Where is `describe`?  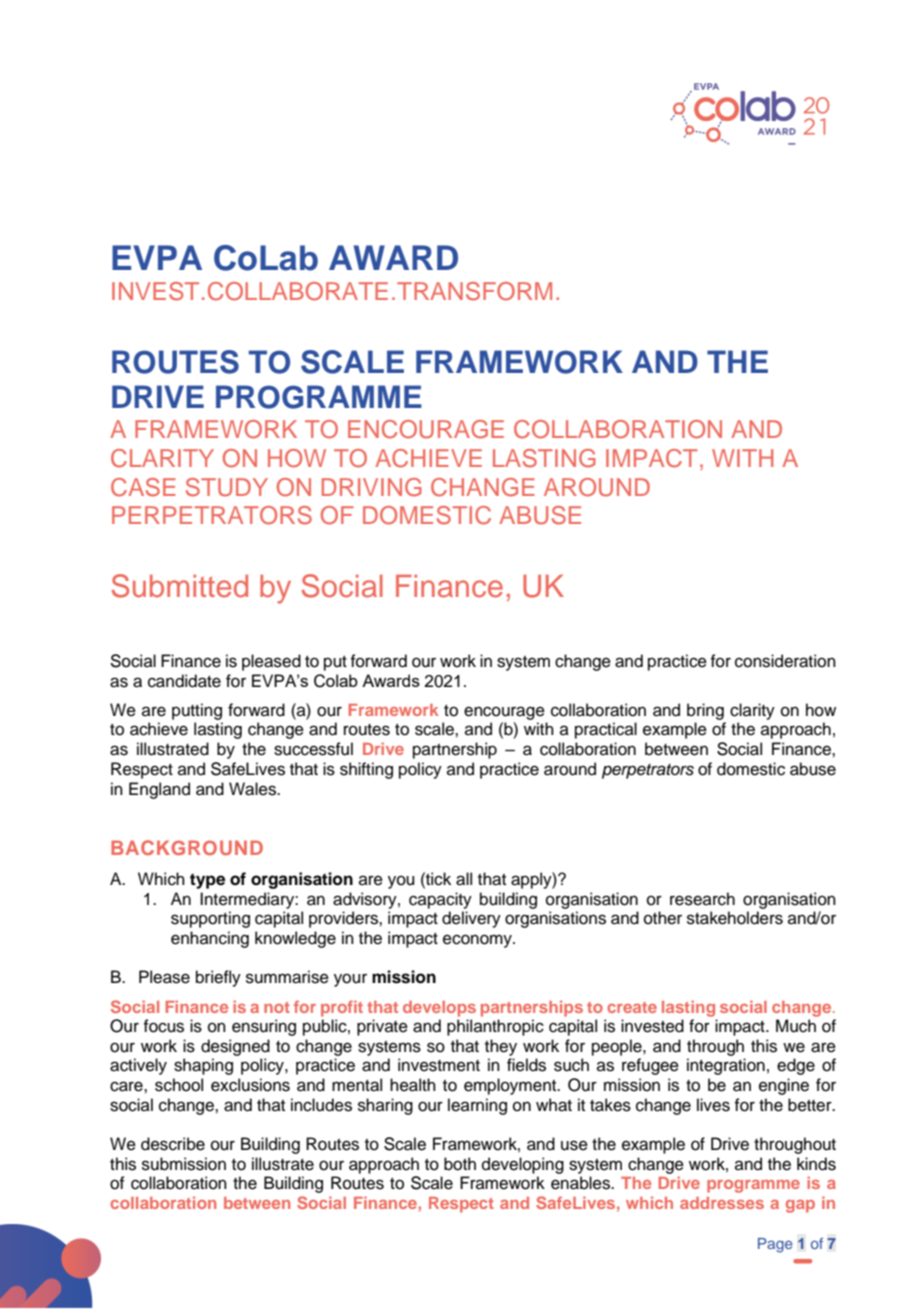
describe is located at coordinates (173, 1144).
